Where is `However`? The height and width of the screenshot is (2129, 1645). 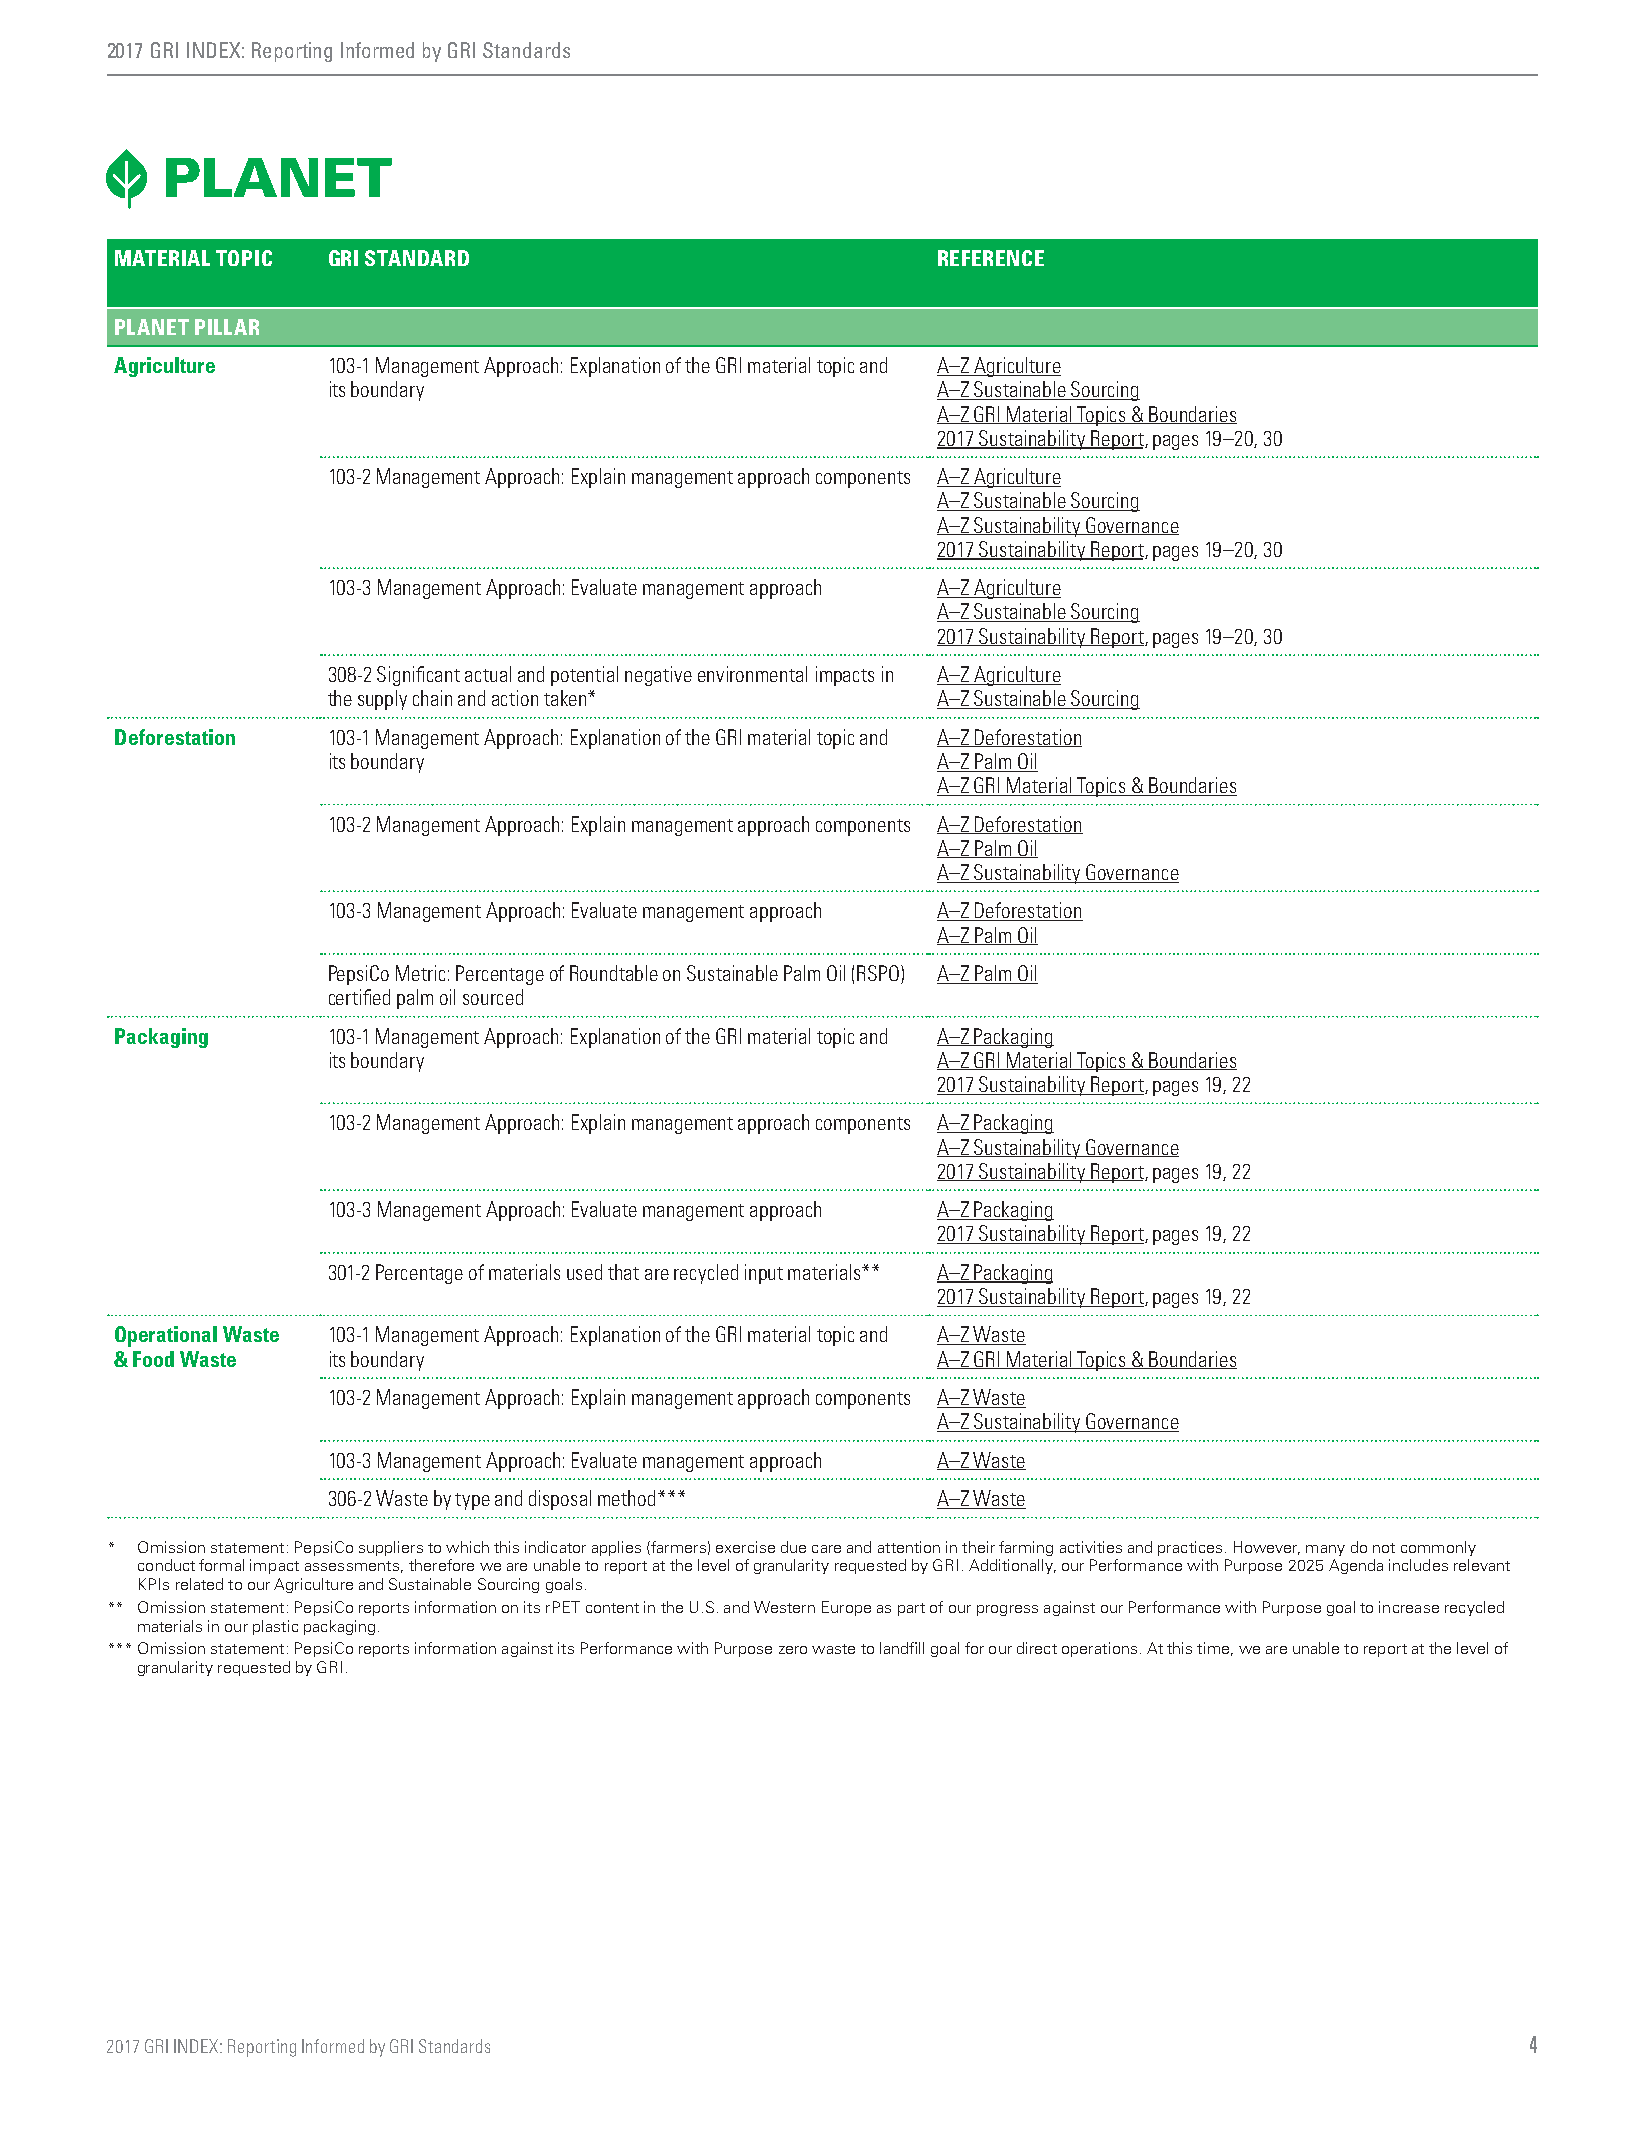
However is located at coordinates (1267, 1548).
